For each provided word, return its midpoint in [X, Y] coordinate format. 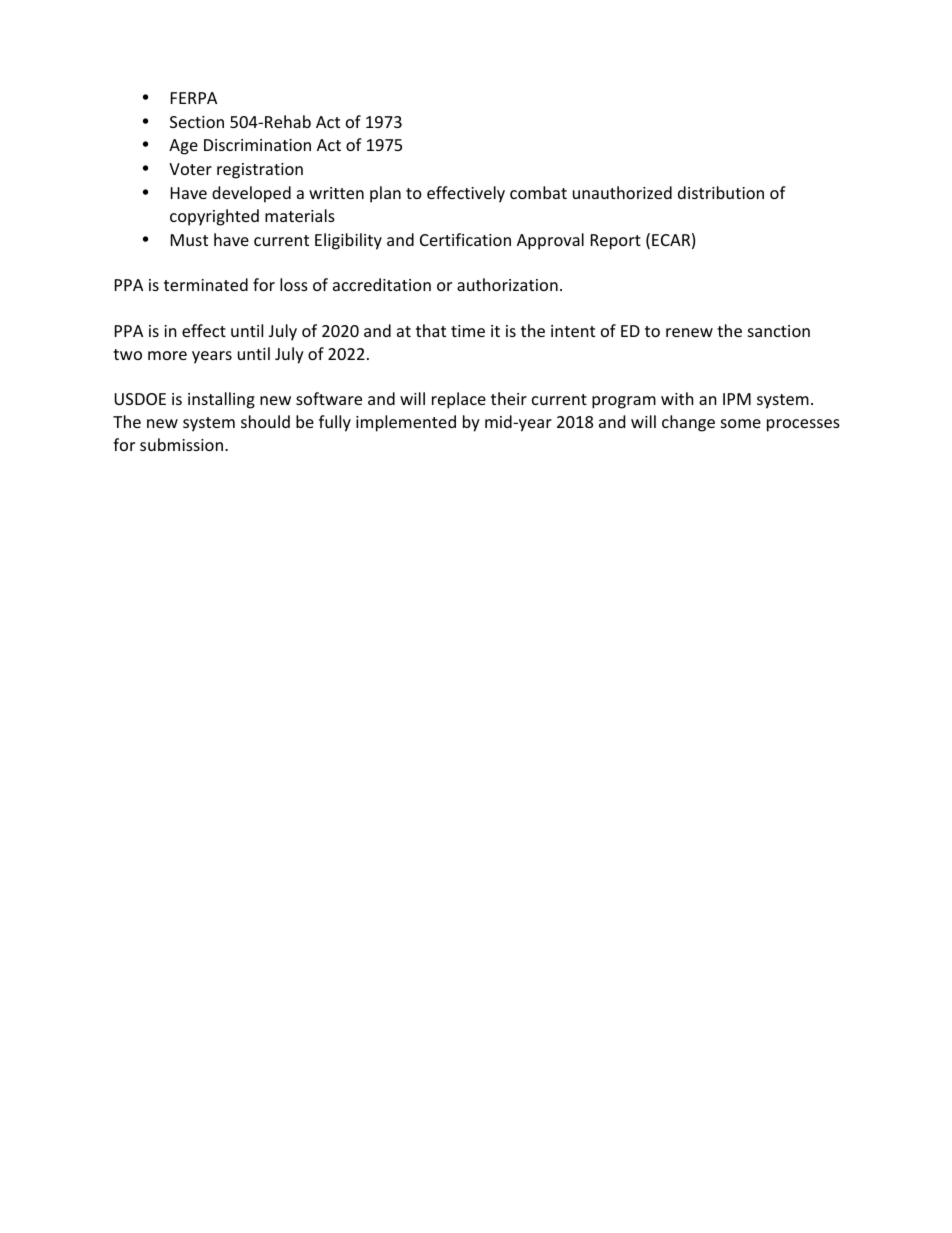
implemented [406, 423]
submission [181, 444]
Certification [465, 239]
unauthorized [622, 192]
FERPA [194, 98]
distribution [721, 192]
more [167, 355]
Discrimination [257, 145]
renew [689, 332]
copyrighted [214, 217]
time [468, 331]
